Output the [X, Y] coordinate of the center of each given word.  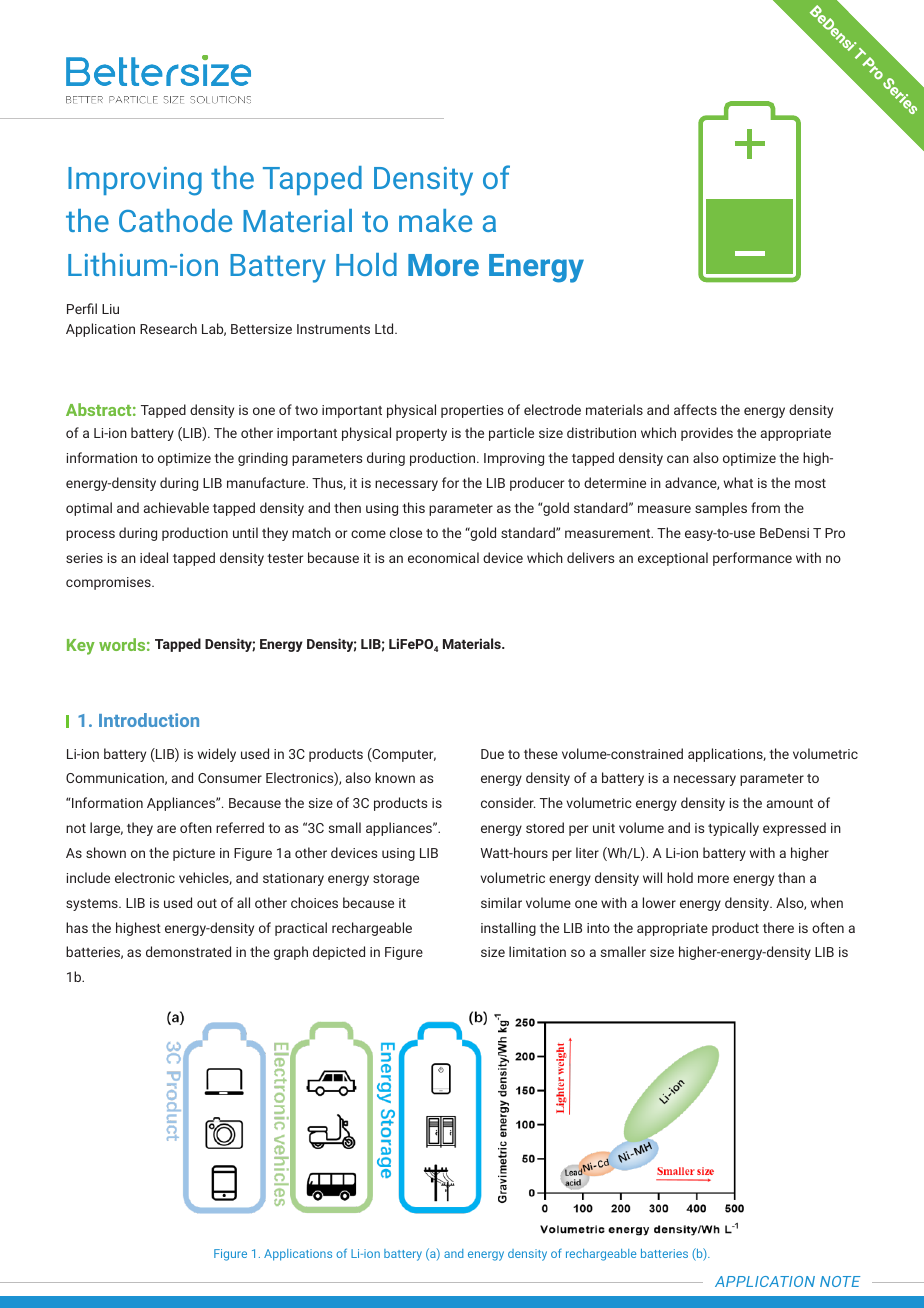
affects [695, 409]
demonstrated [188, 951]
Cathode [175, 220]
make [435, 220]
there [778, 927]
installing [508, 929]
